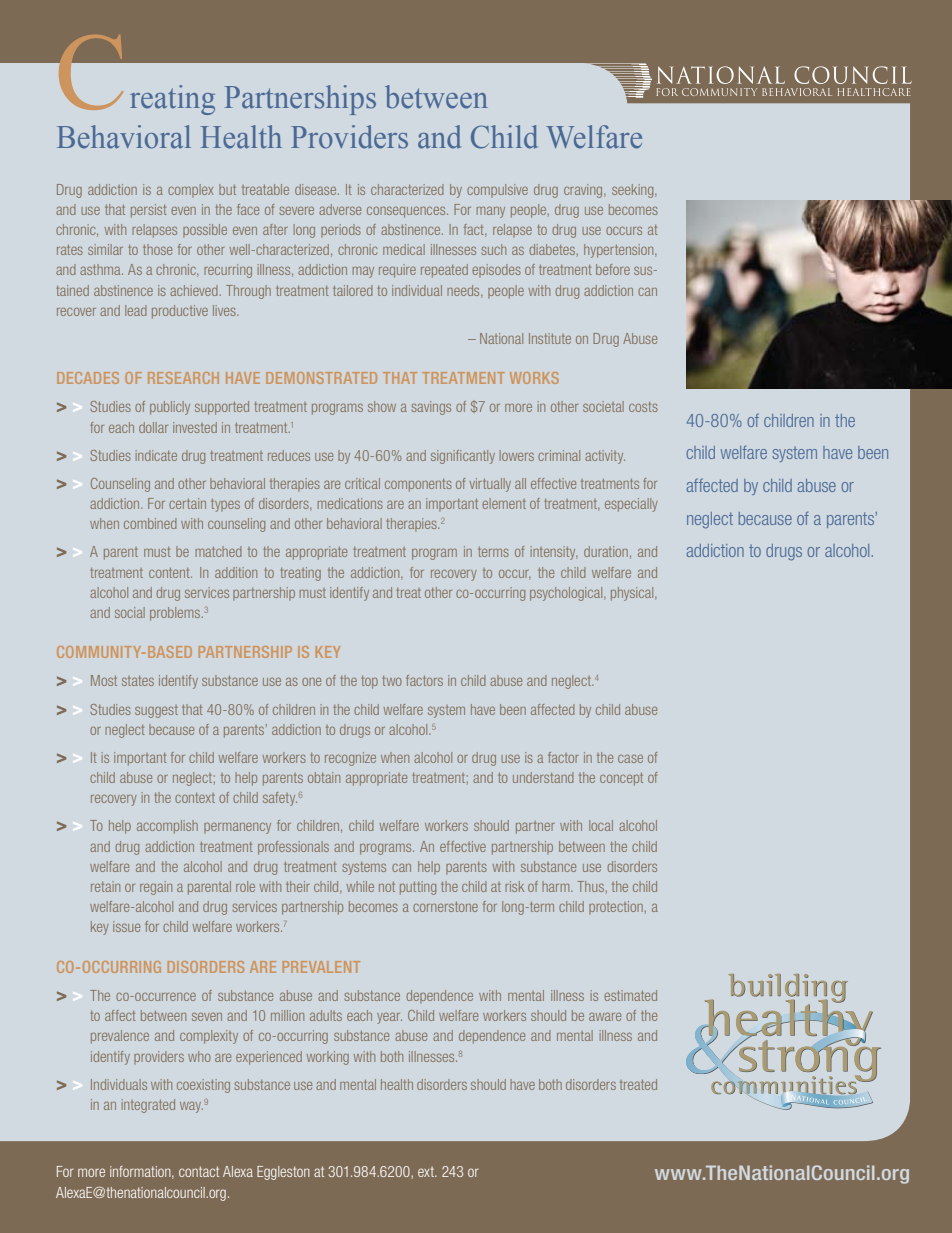 The height and width of the screenshot is (1233, 952). Describe the element at coordinates (340, 209) in the screenshot. I see `adverse` at that location.
